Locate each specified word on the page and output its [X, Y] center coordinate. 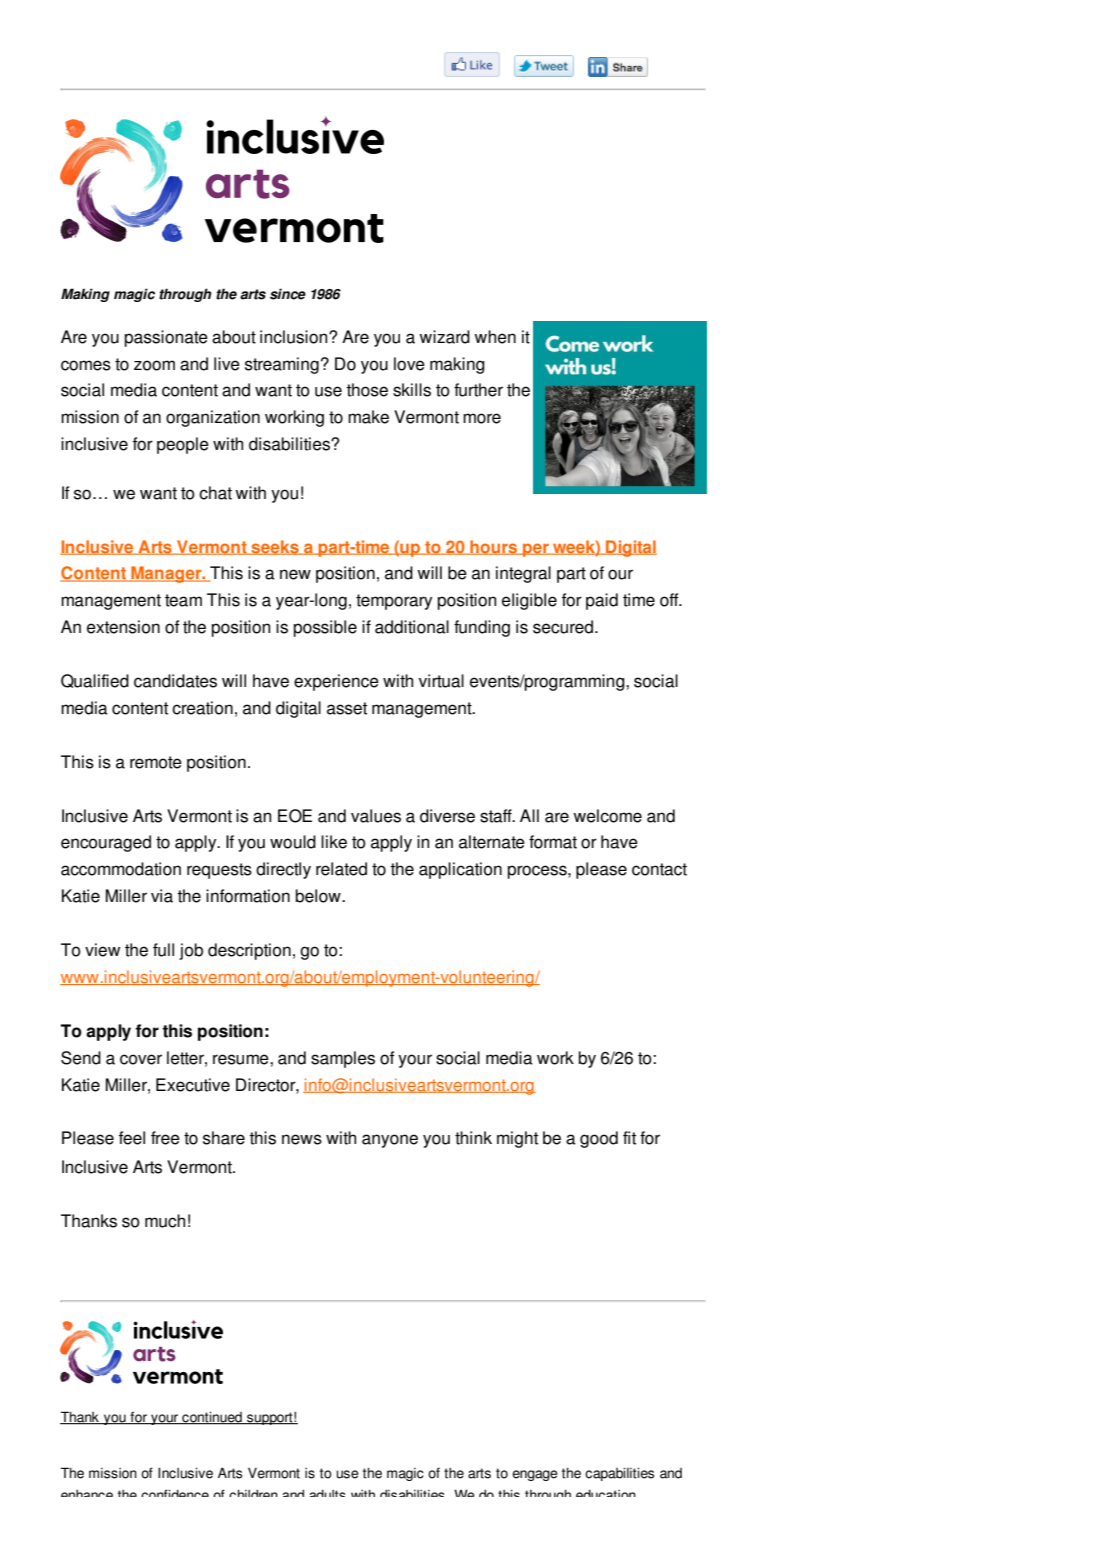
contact [659, 869]
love [409, 364]
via [162, 896]
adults [327, 1493]
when [495, 337]
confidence [175, 1493]
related [341, 869]
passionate [166, 338]
